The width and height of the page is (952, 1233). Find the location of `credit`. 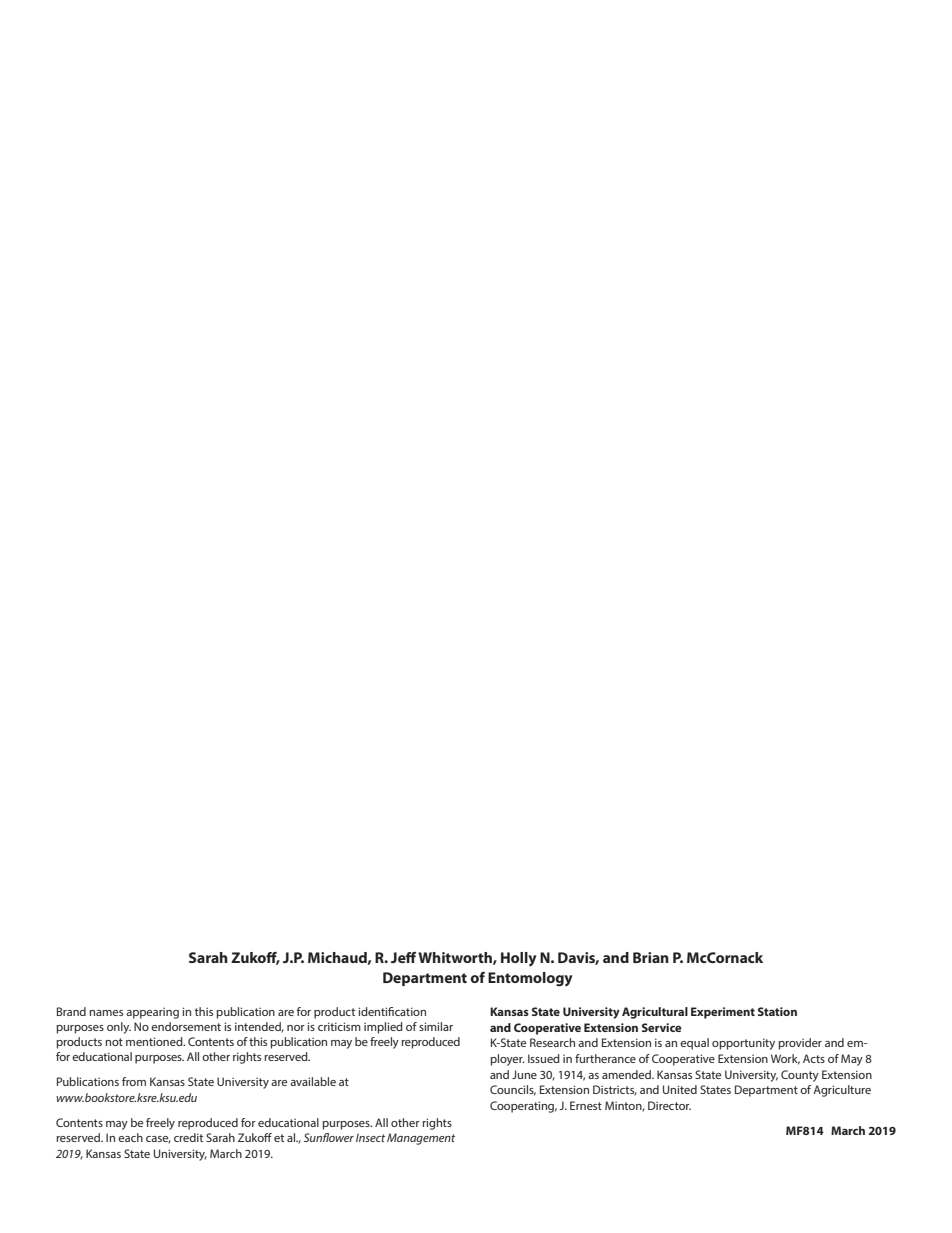

credit is located at coordinates (188, 1137).
